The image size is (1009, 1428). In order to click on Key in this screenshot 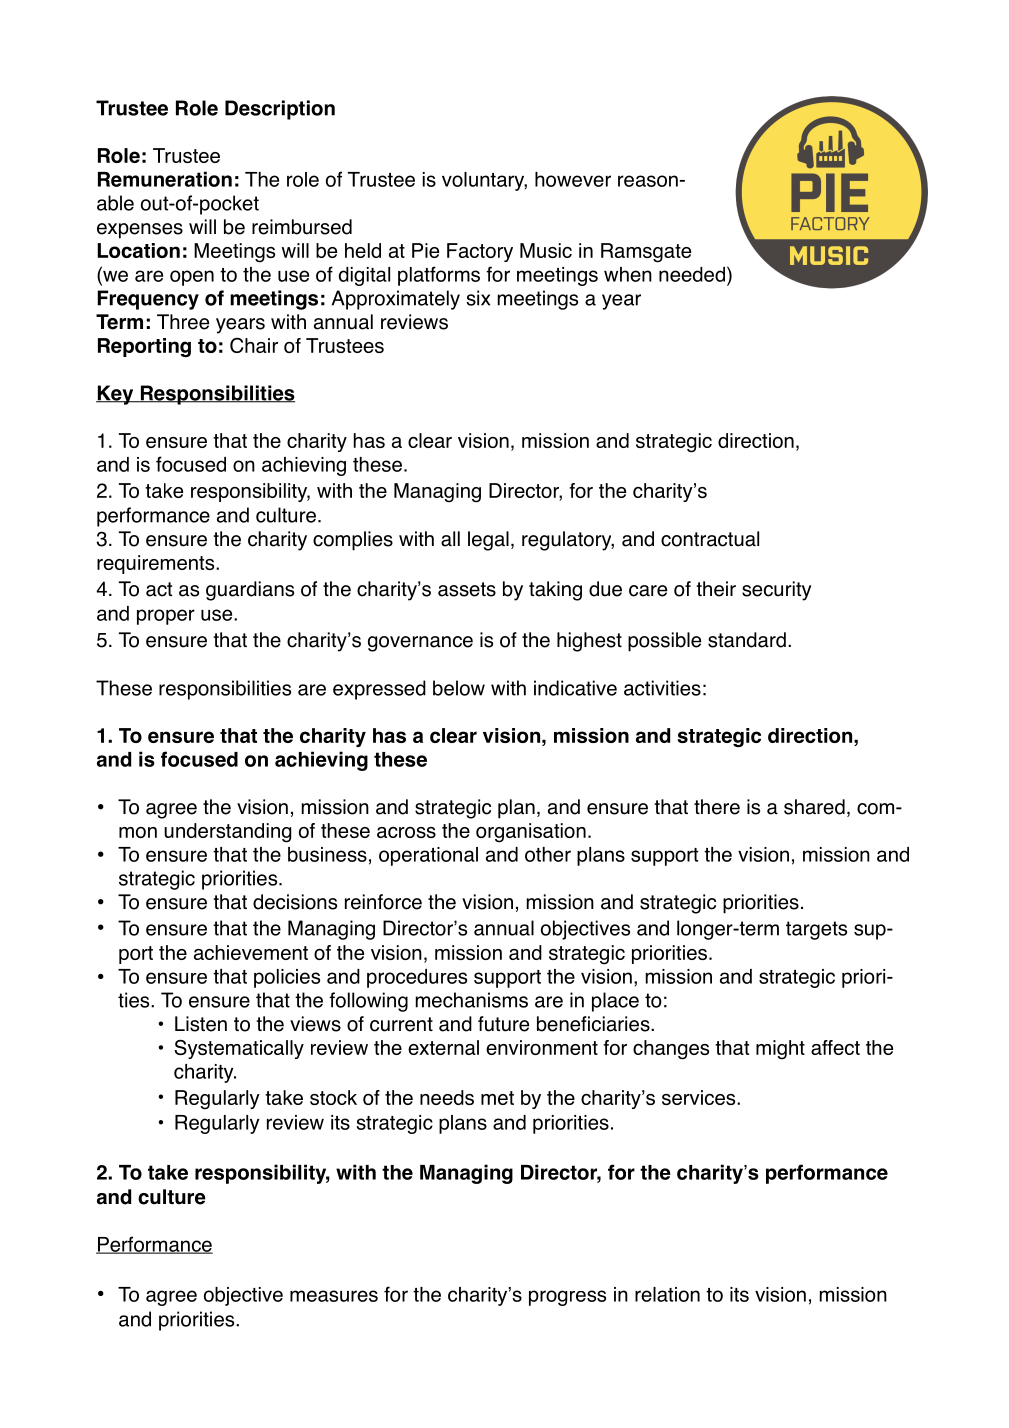, I will do `click(116, 395)`.
